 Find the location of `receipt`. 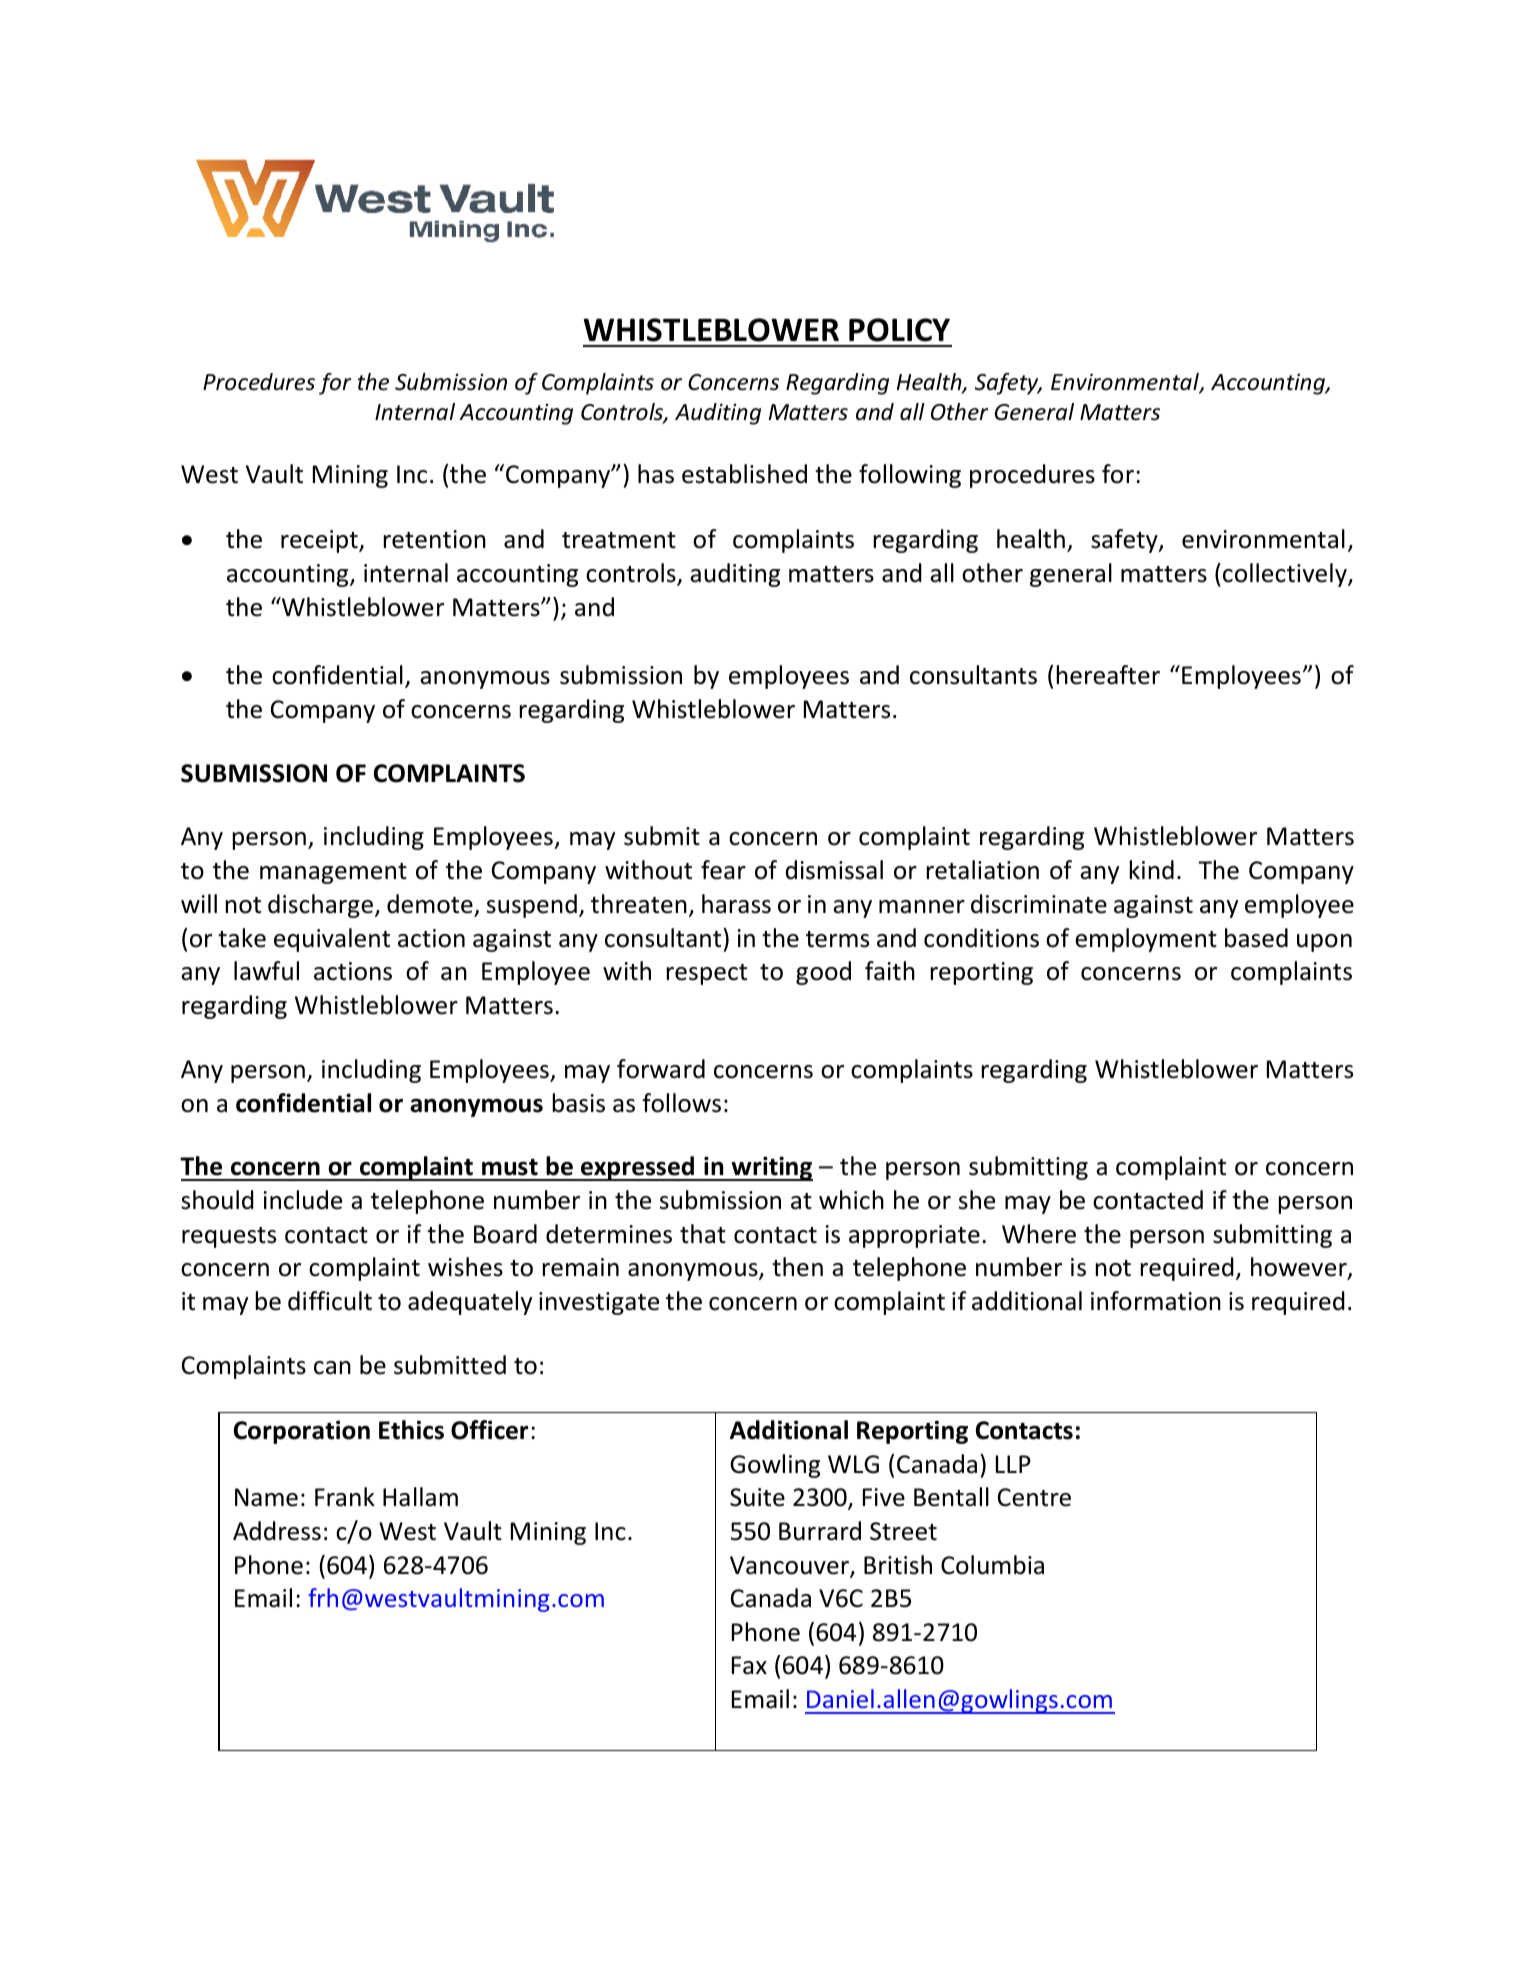

receipt is located at coordinates (320, 541).
